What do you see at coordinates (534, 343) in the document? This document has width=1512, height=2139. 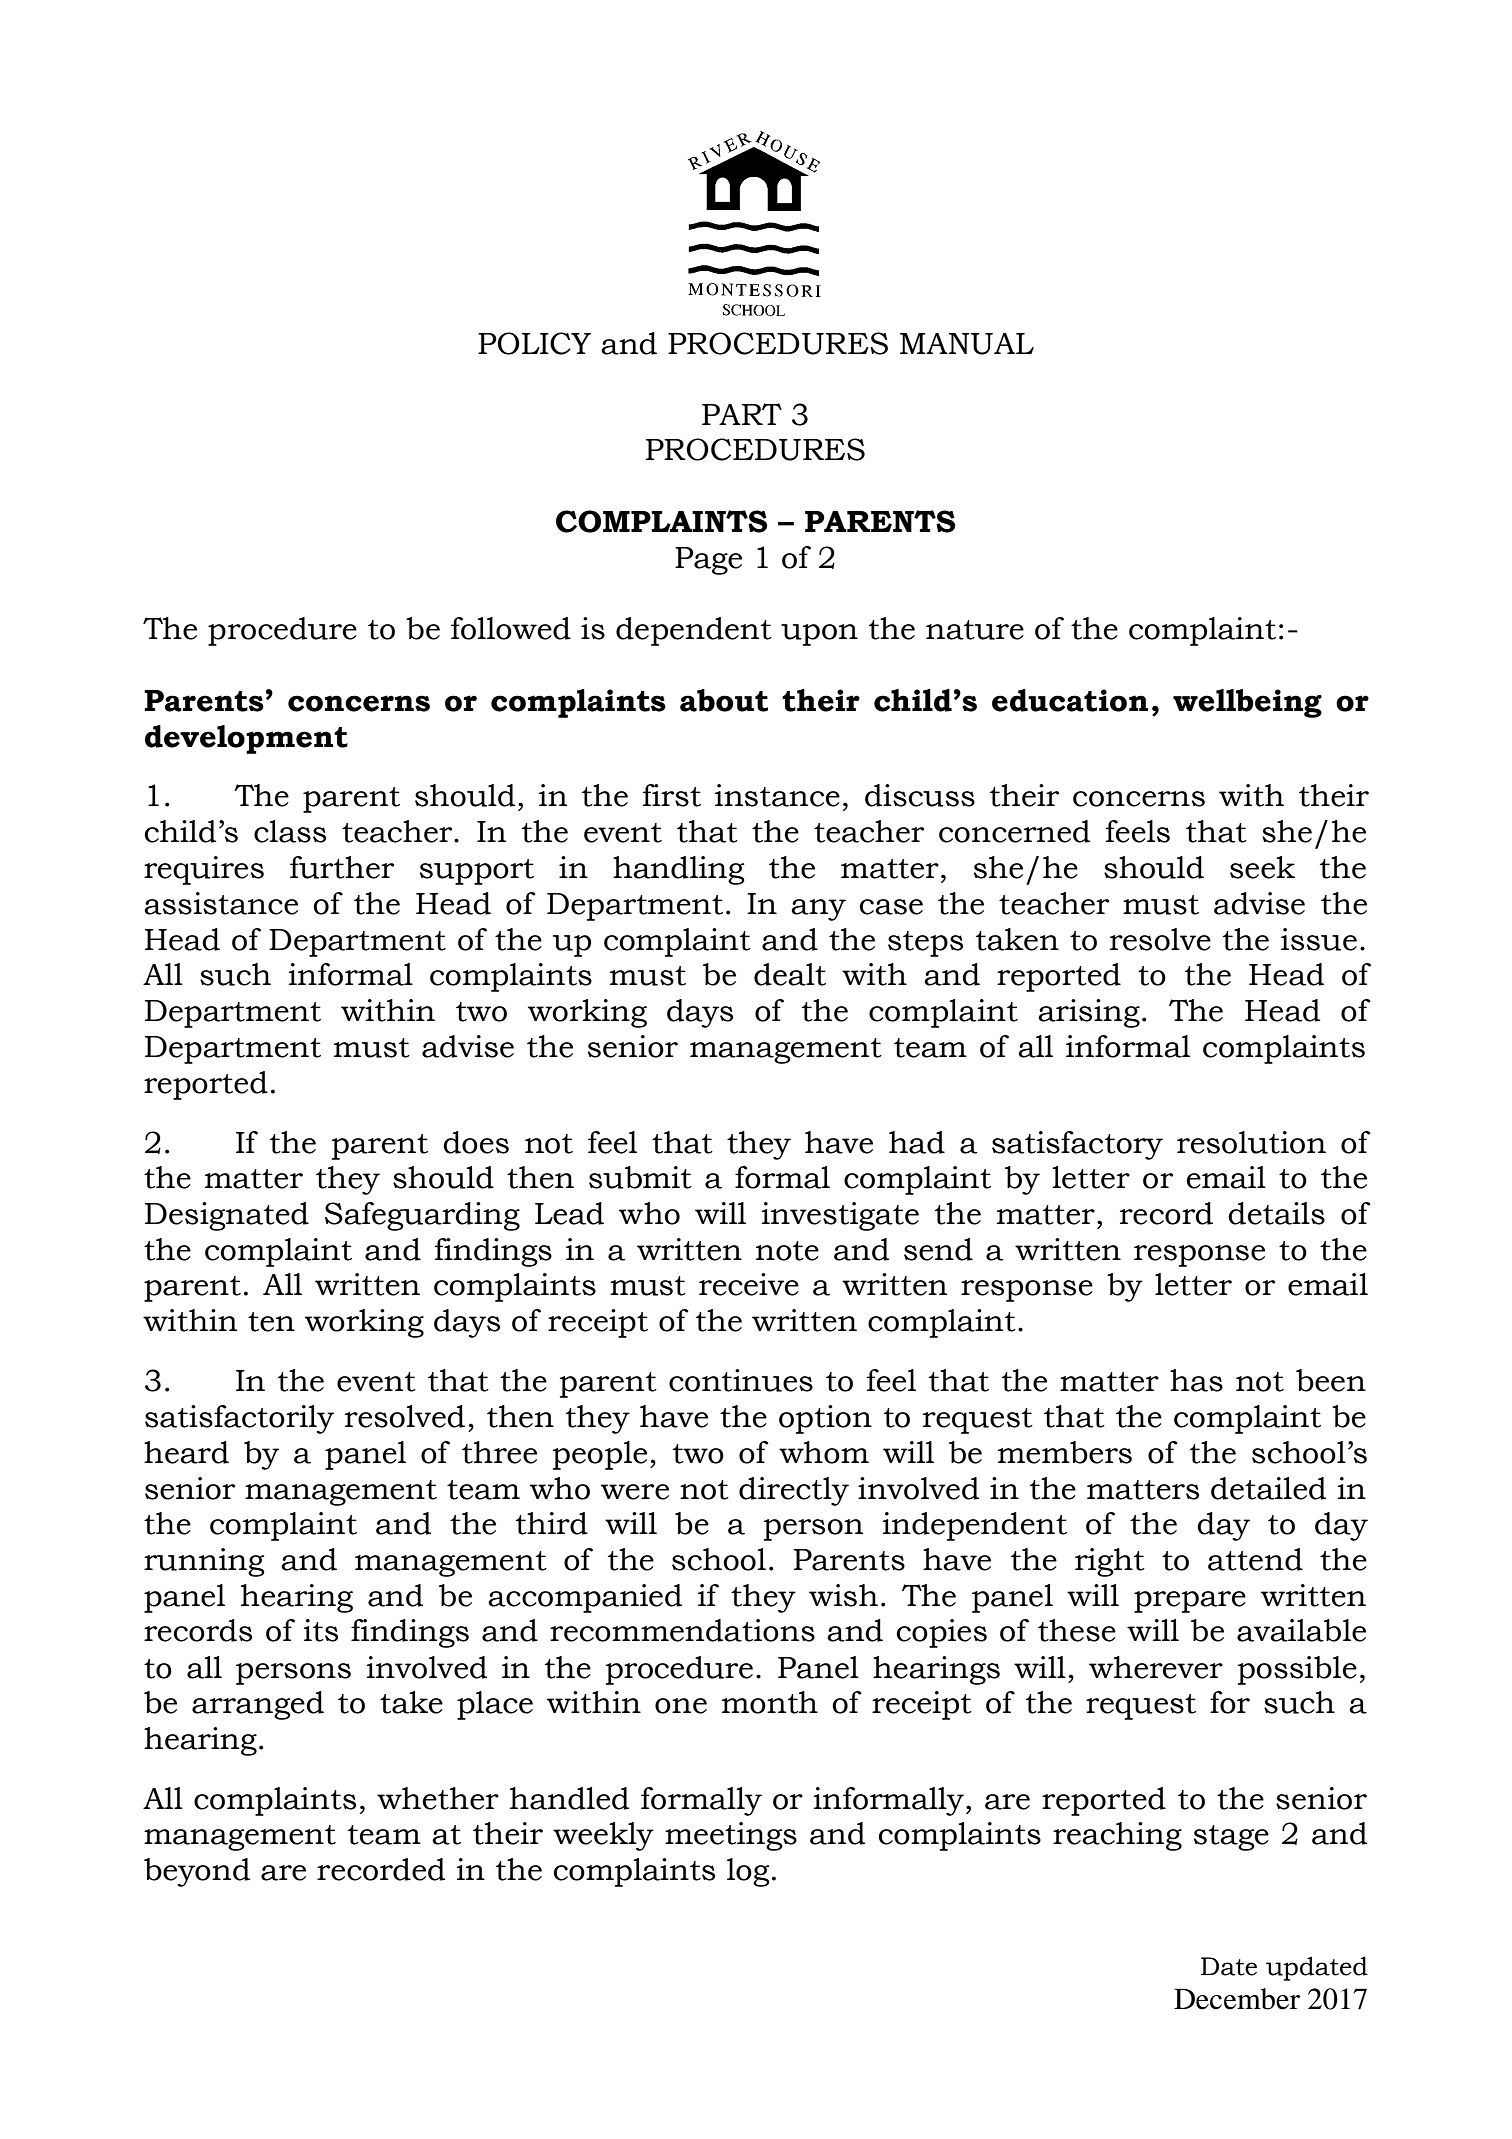 I see `POLICY` at bounding box center [534, 343].
